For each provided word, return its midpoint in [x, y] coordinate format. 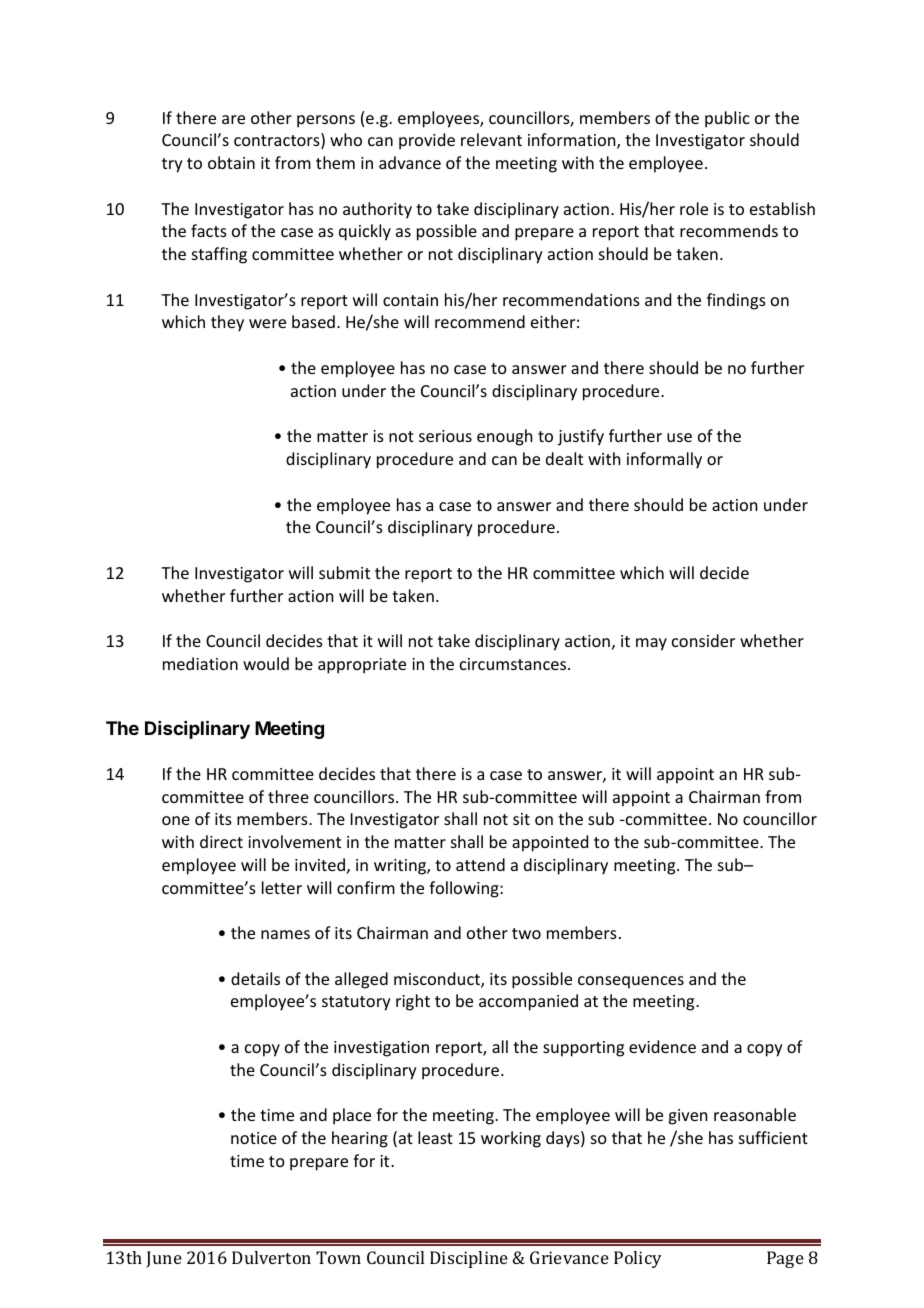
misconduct [438, 980]
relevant [491, 139]
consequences [631, 982]
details [255, 978]
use [679, 437]
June [164, 1259]
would [266, 663]
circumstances [514, 664]
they [227, 323]
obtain [231, 162]
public [727, 119]
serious [445, 436]
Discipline [469, 1259]
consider [703, 640]
